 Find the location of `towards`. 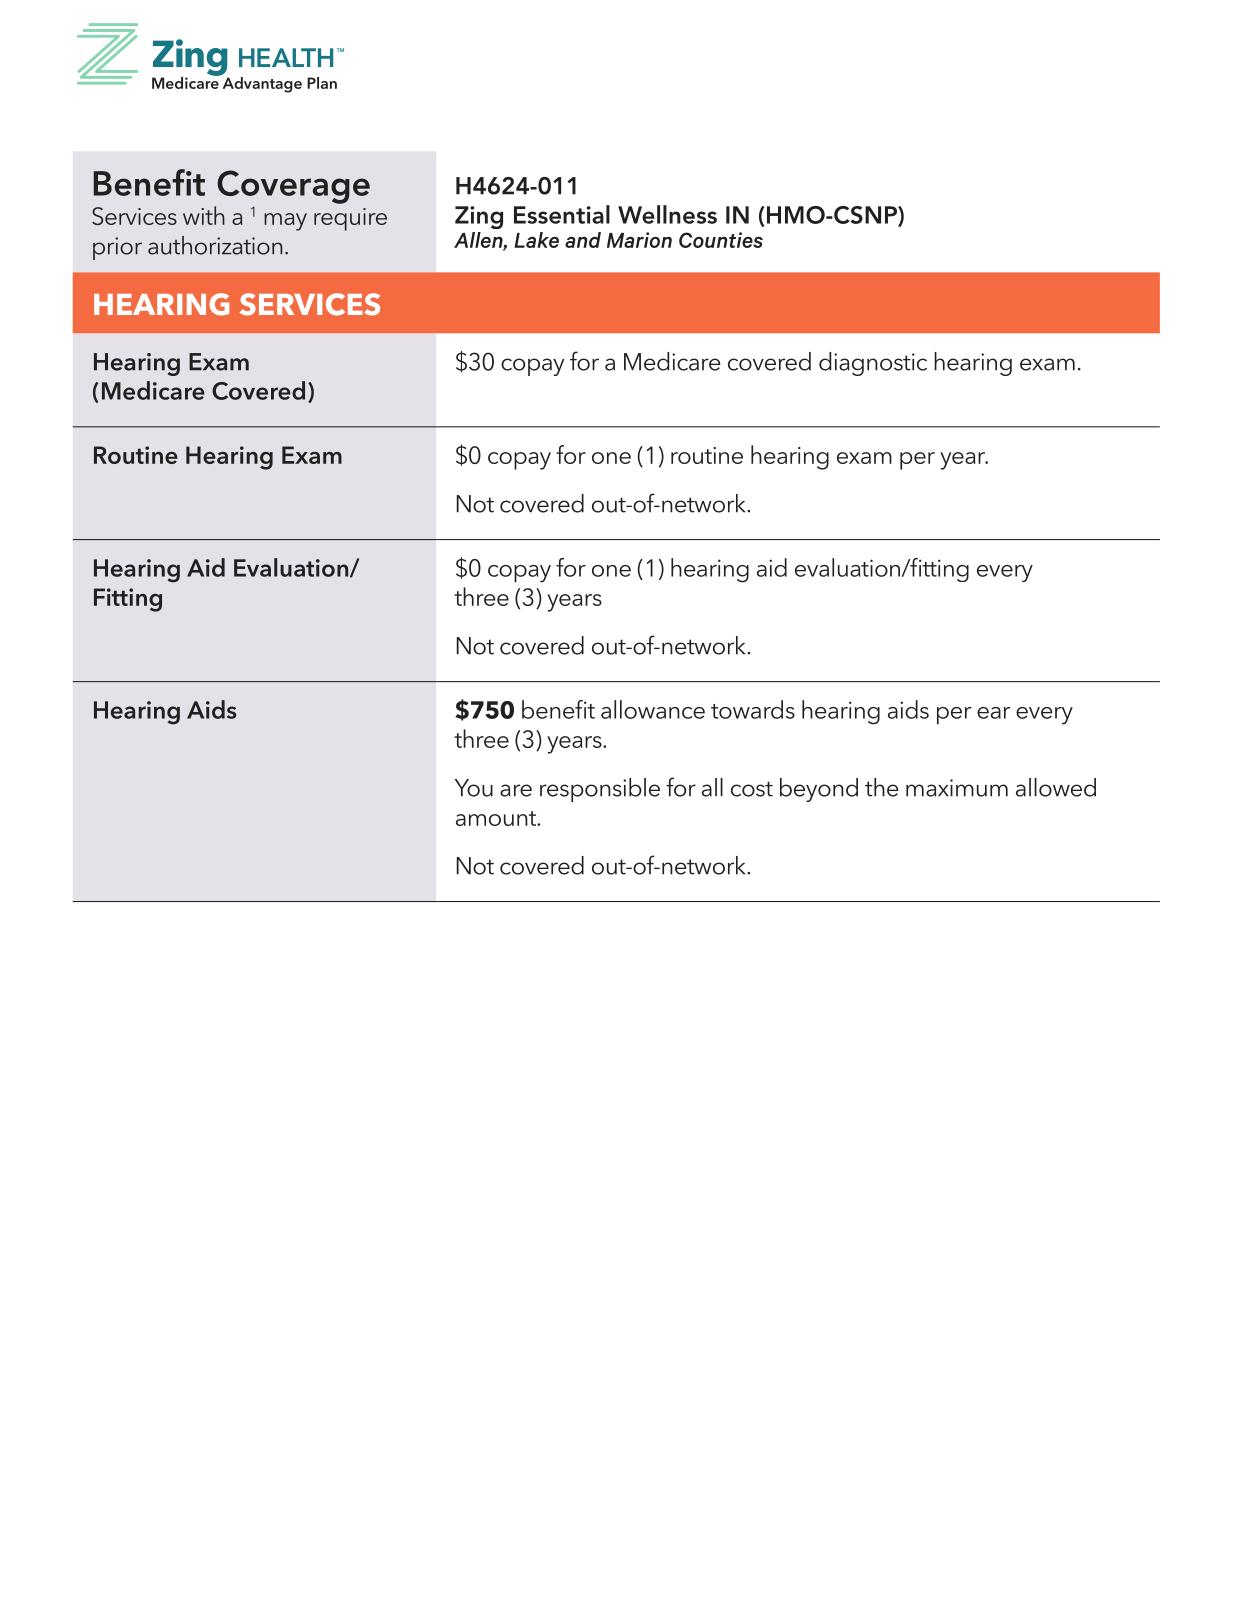

towards is located at coordinates (753, 709).
